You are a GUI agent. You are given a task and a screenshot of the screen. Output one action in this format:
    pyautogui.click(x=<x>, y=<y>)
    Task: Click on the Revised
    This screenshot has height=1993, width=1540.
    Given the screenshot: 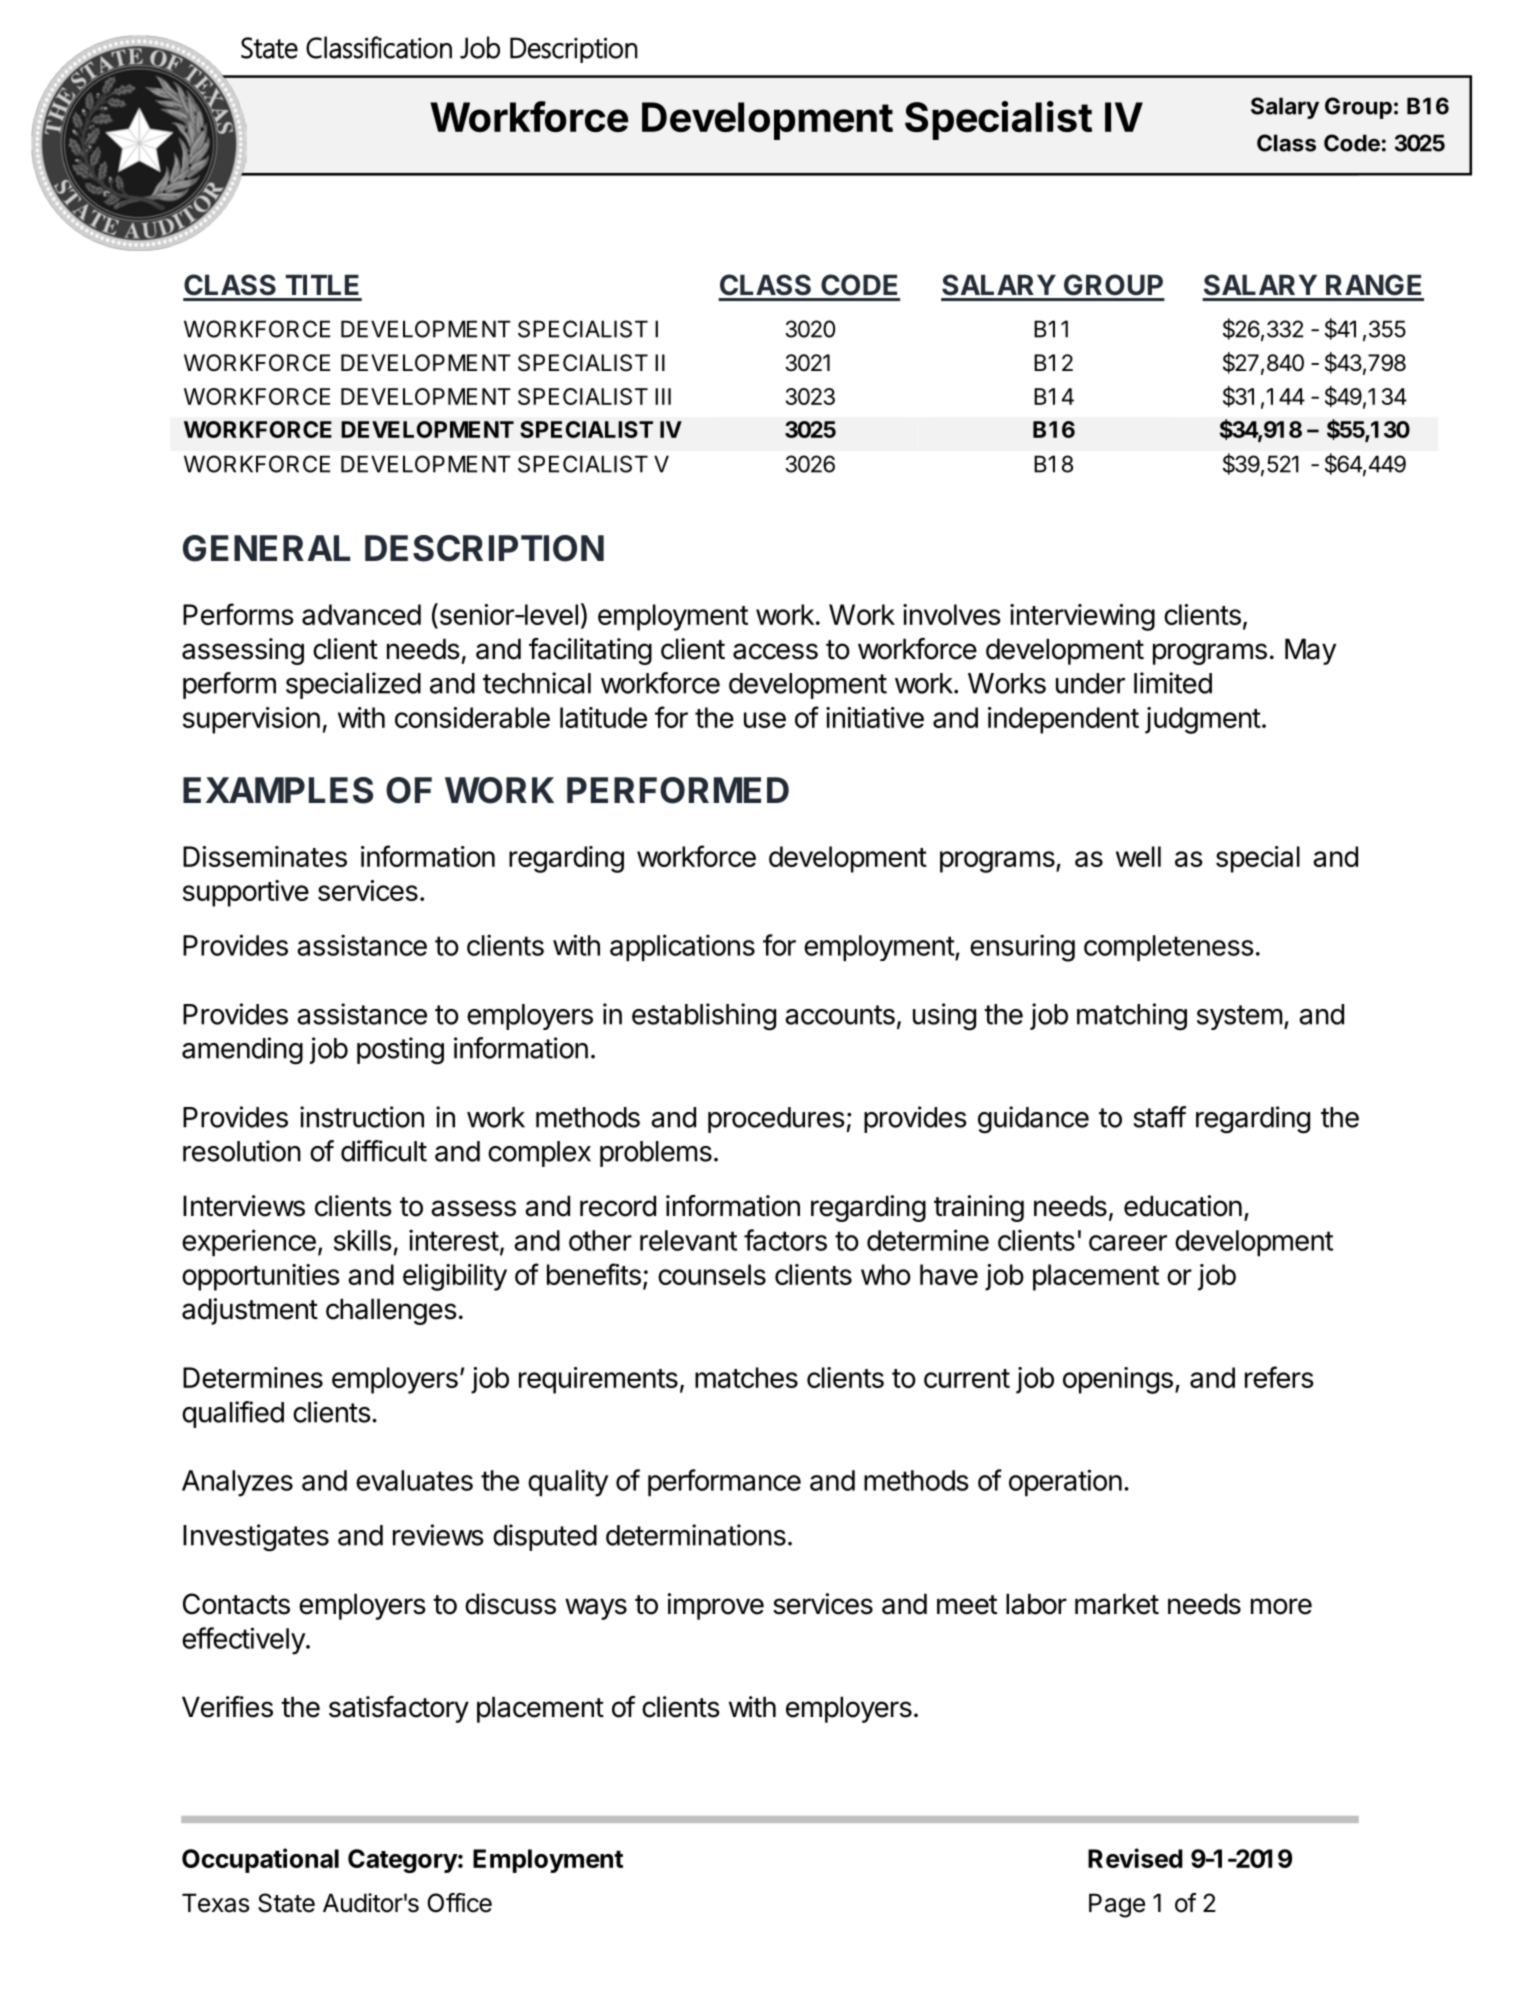 What is the action you would take?
    pyautogui.click(x=1135, y=1858)
